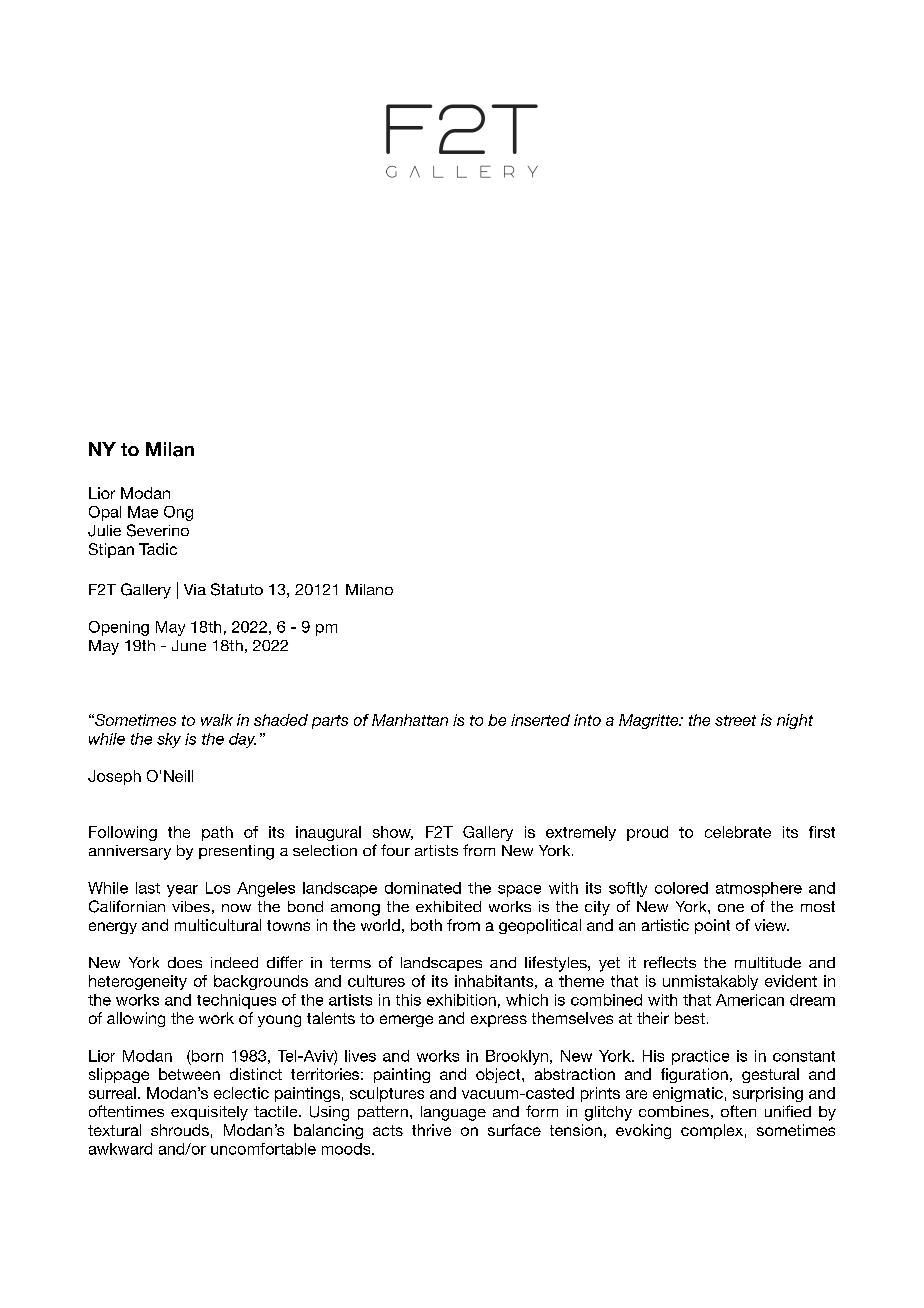 The image size is (924, 1308). Describe the element at coordinates (195, 589) in the screenshot. I see `Via` at that location.
